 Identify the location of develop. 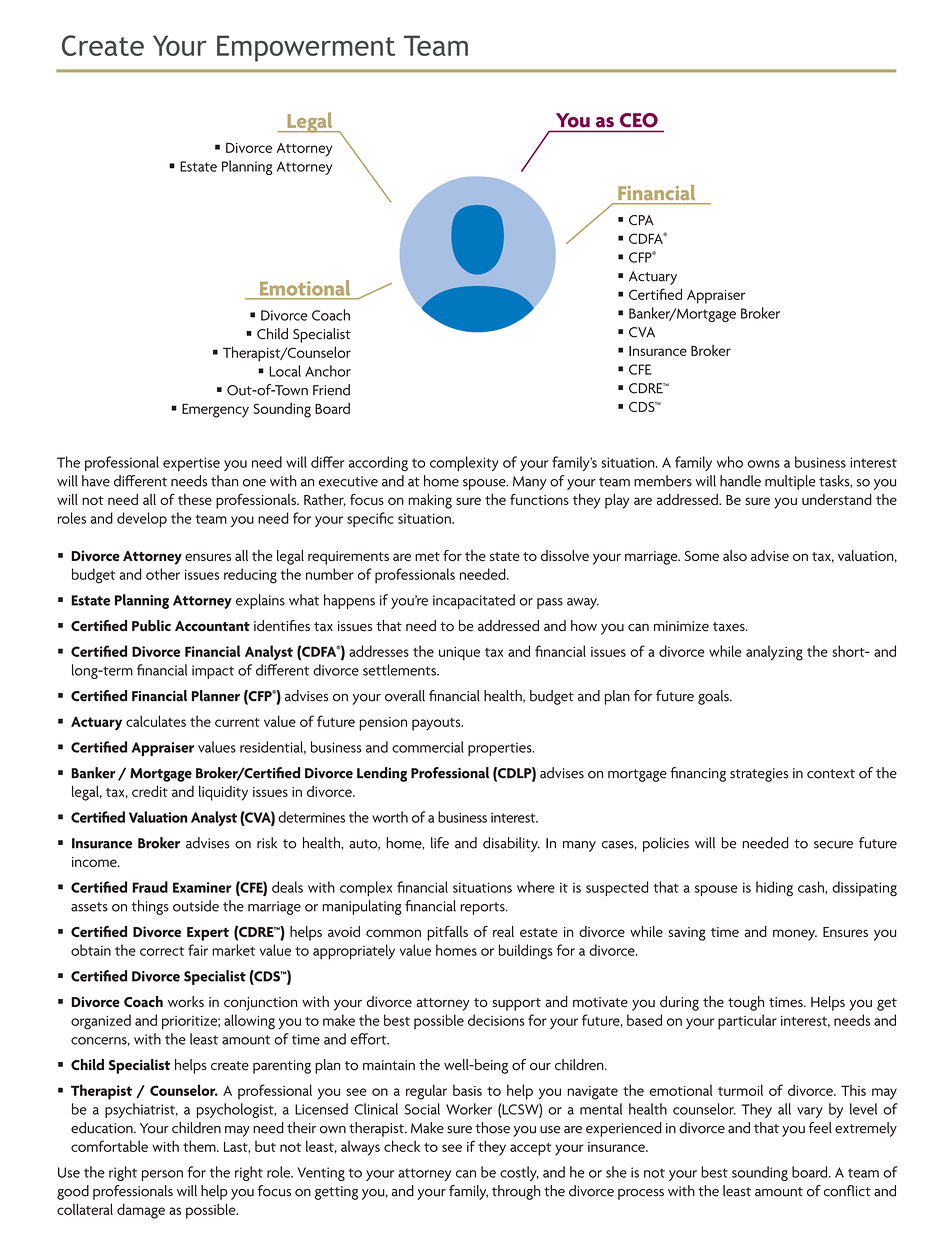
(142, 519).
